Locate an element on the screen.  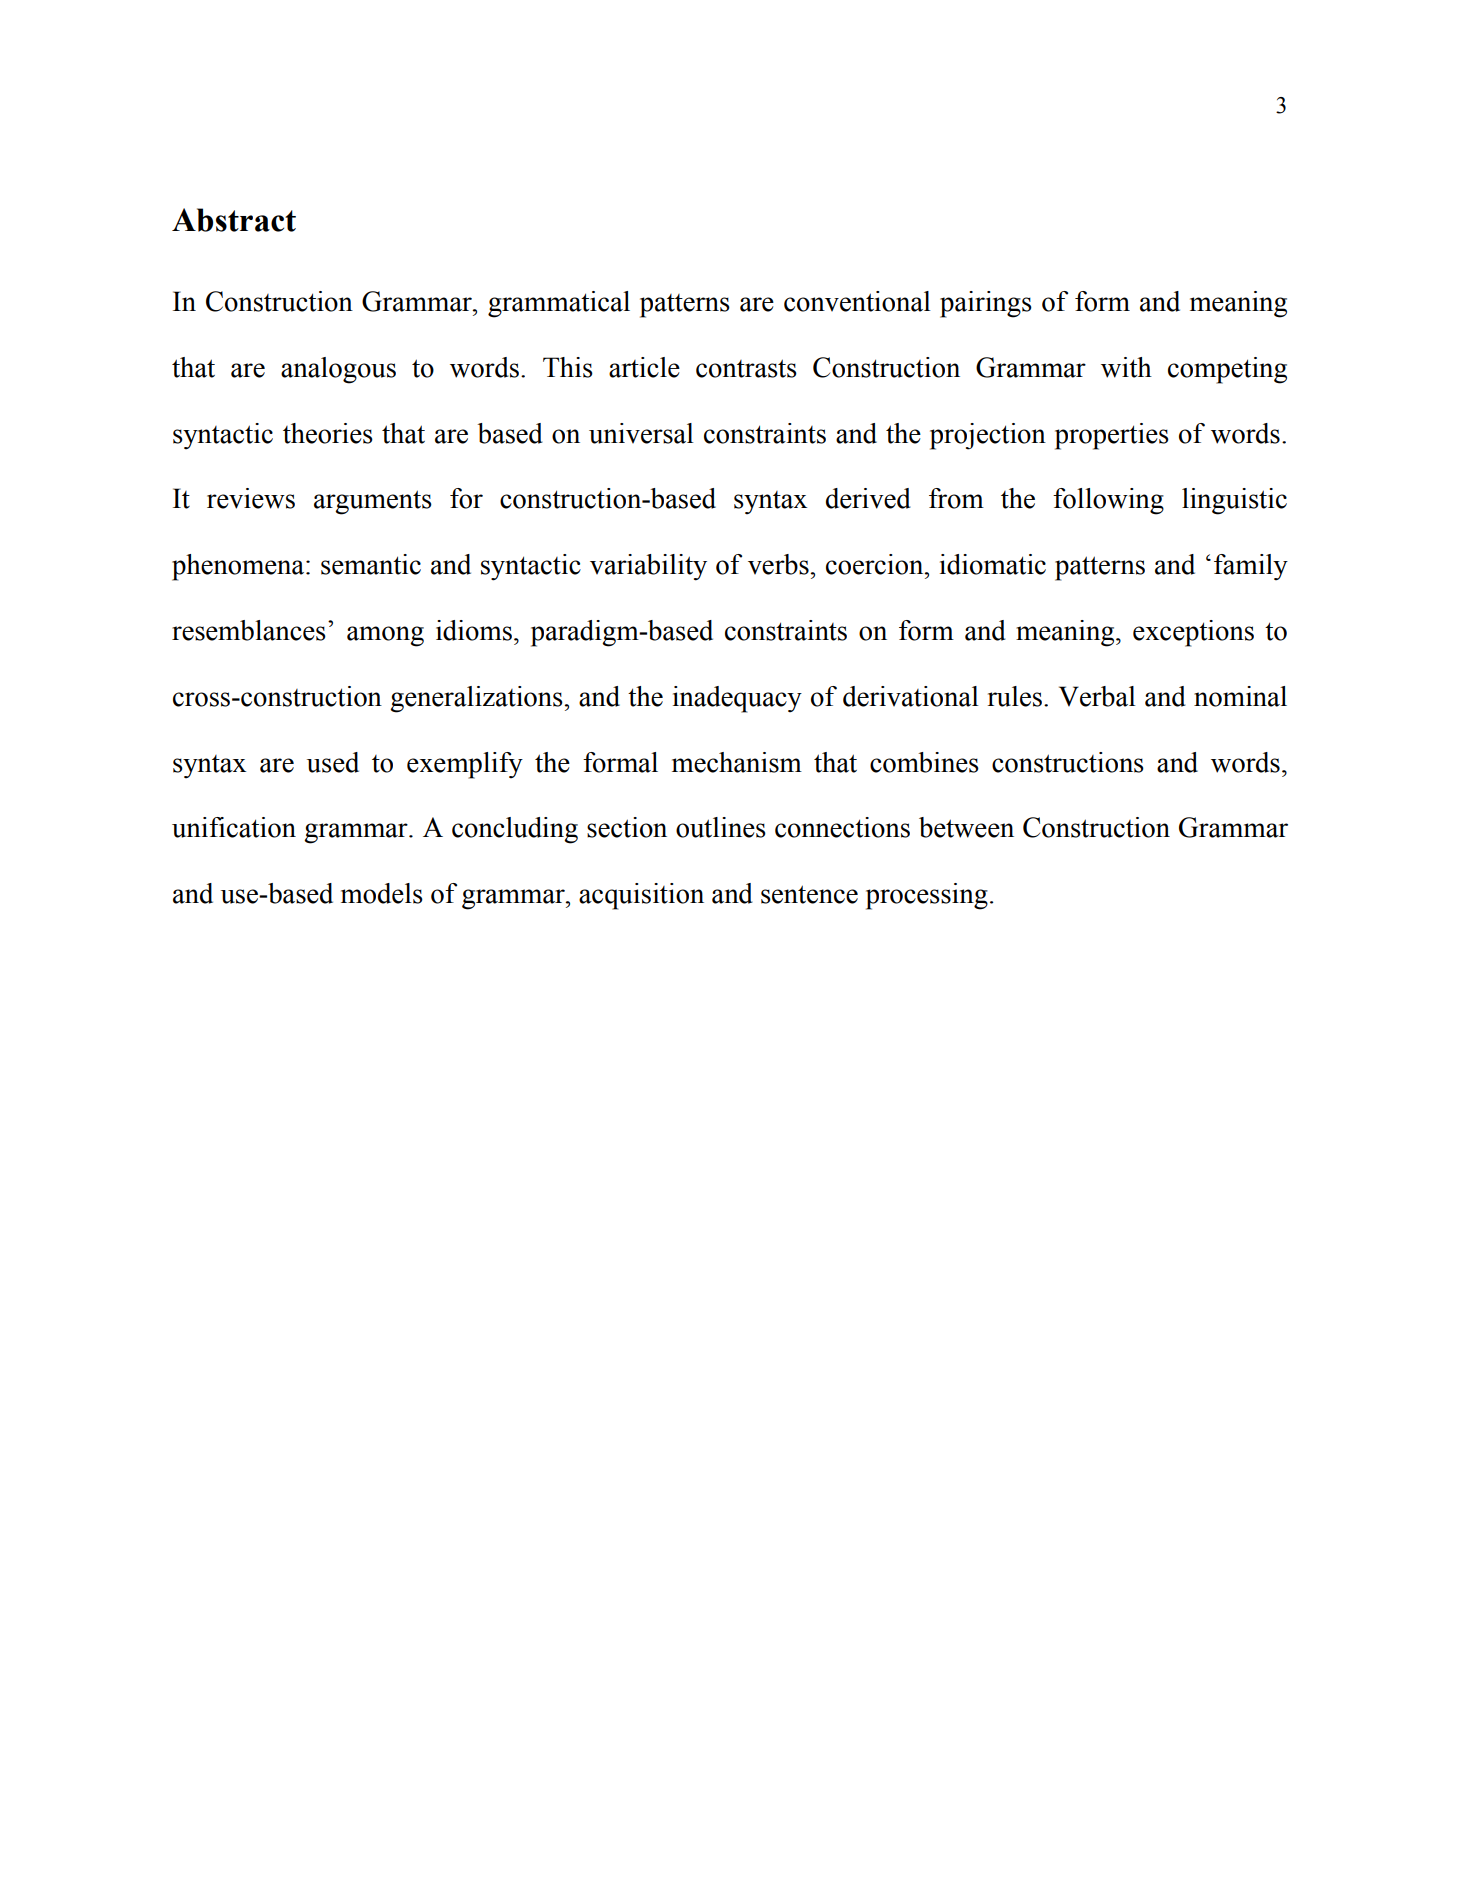
semantic is located at coordinates (371, 564).
